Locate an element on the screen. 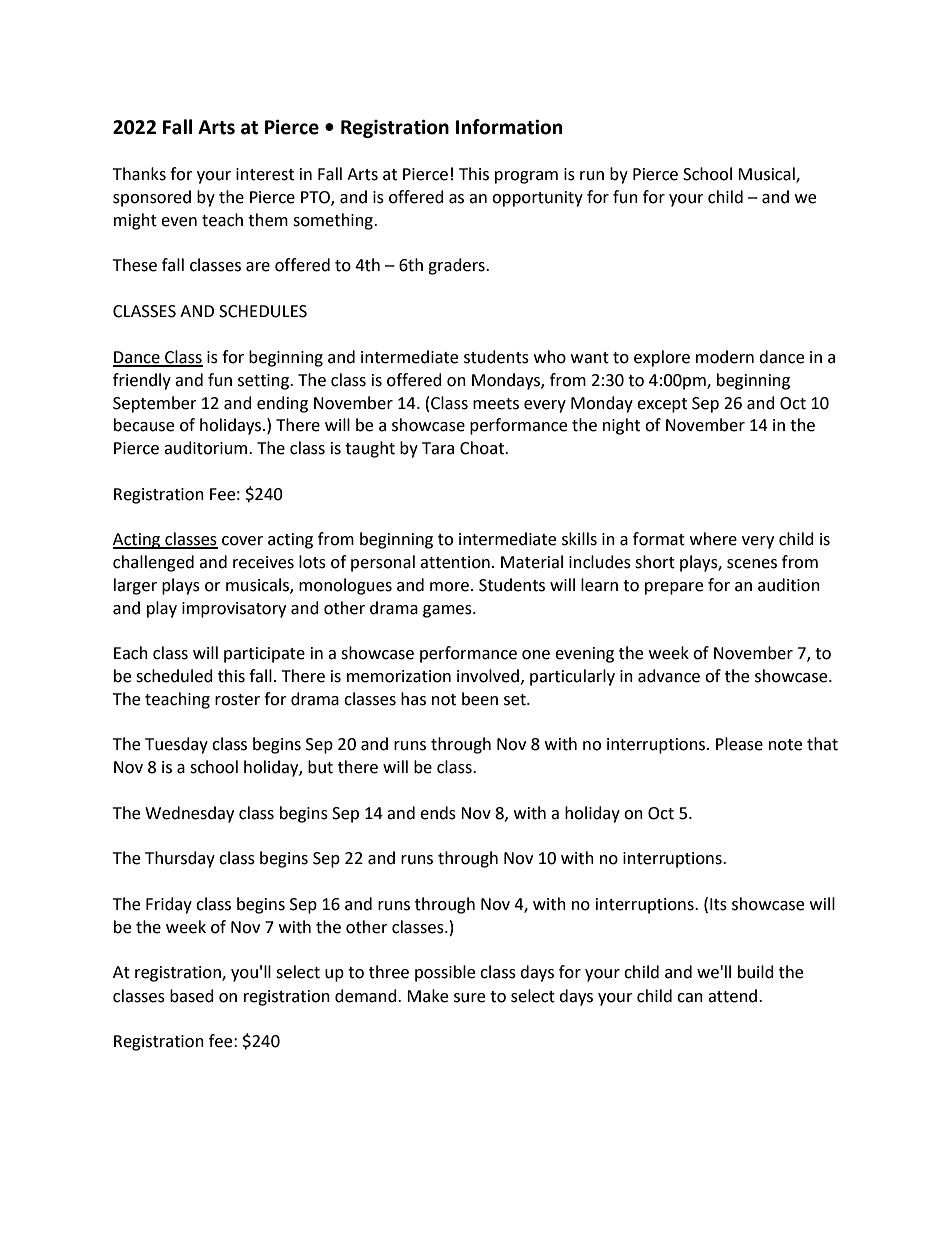 The image size is (952, 1233). program is located at coordinates (526, 177).
